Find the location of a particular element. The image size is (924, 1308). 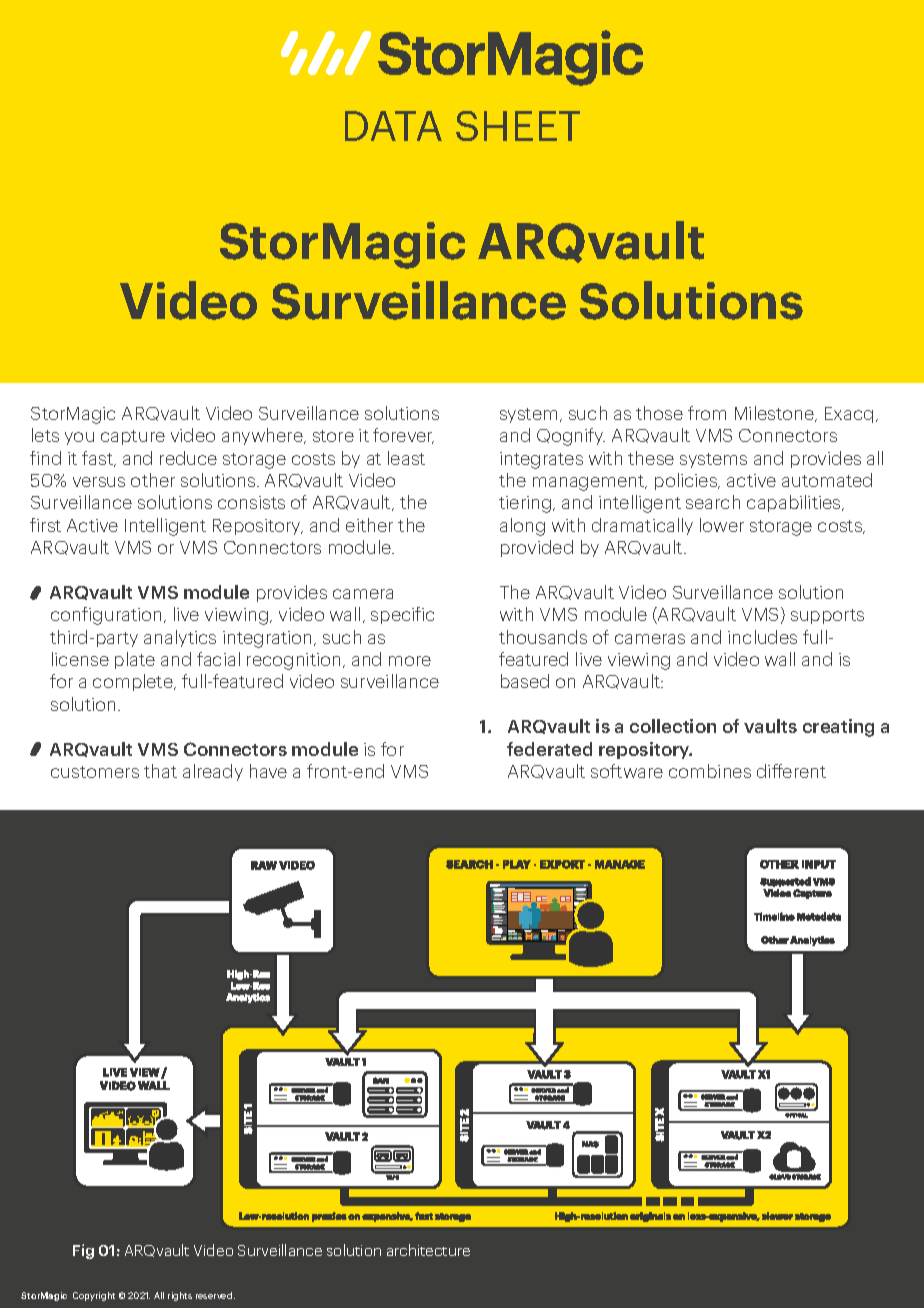

more is located at coordinates (410, 661).
